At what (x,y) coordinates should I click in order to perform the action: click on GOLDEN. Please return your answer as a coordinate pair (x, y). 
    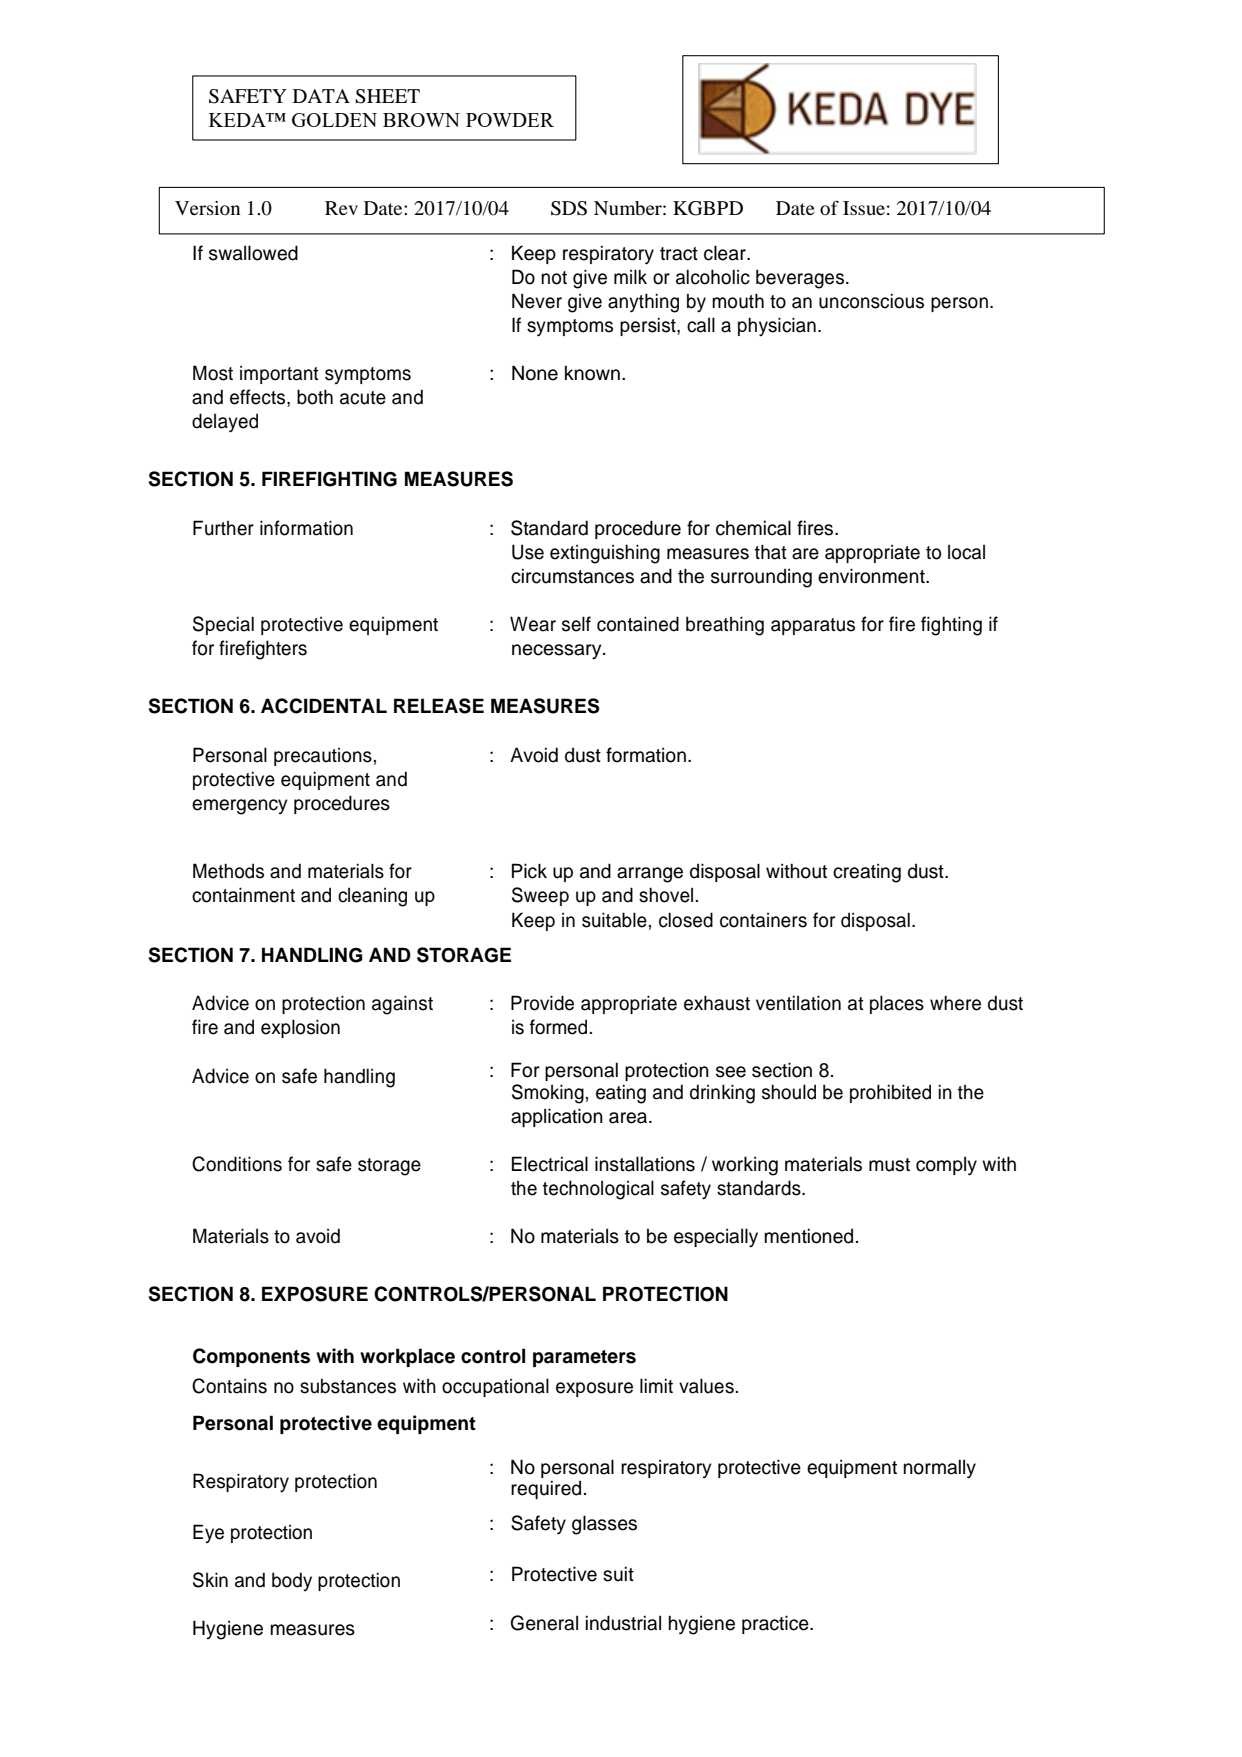
    Looking at the image, I should click on (334, 120).
